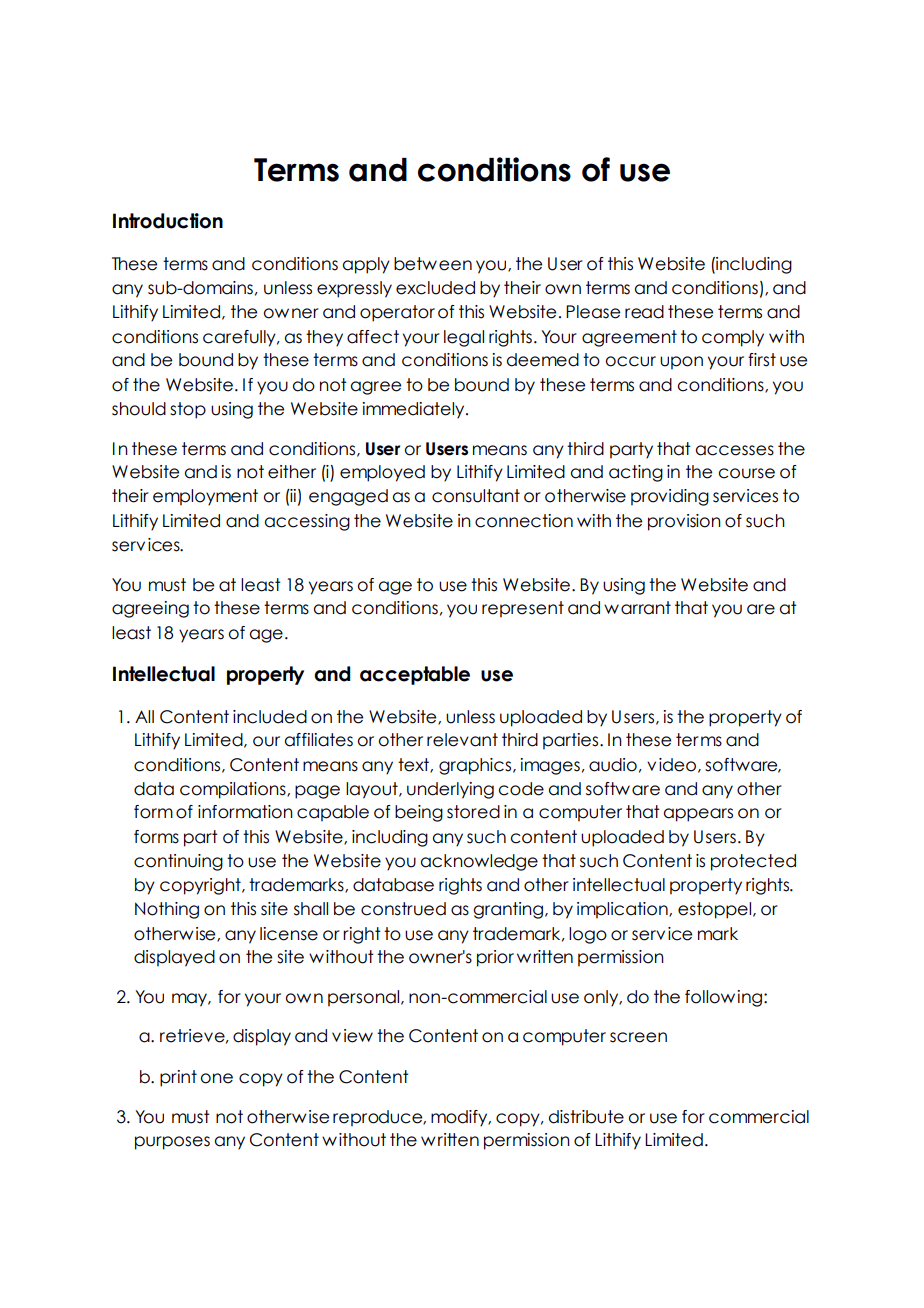  What do you see at coordinates (435, 288) in the page?
I see `excluded` at bounding box center [435, 288].
